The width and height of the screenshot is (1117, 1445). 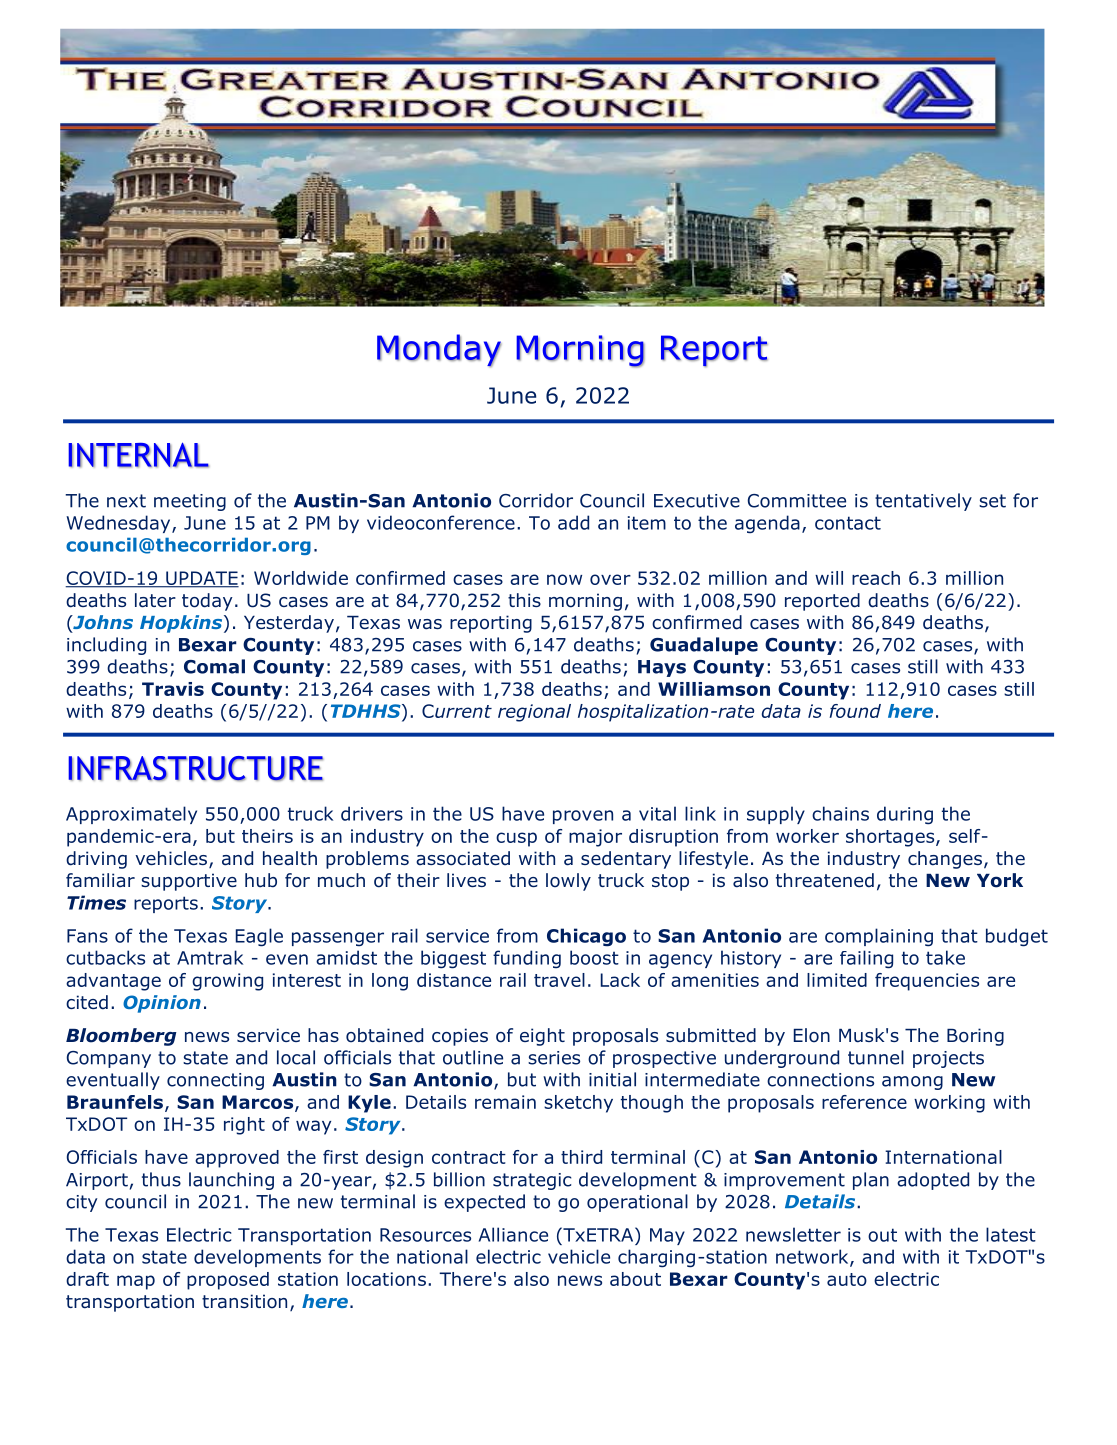 What do you see at coordinates (195, 768) in the screenshot?
I see `INFRASTRUCTURE` at bounding box center [195, 768].
